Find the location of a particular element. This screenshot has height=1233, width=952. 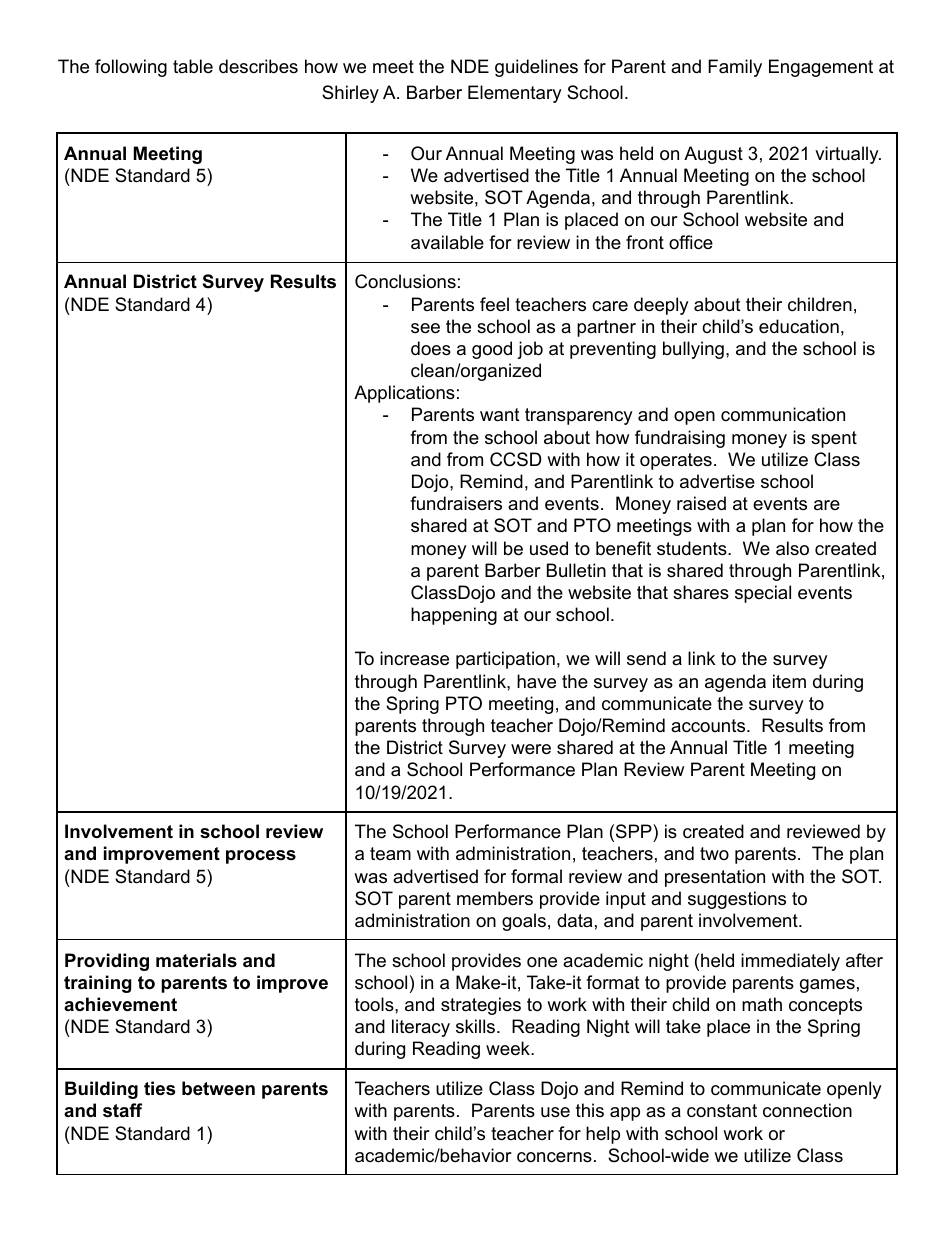

concerns is located at coordinates (554, 1157).
